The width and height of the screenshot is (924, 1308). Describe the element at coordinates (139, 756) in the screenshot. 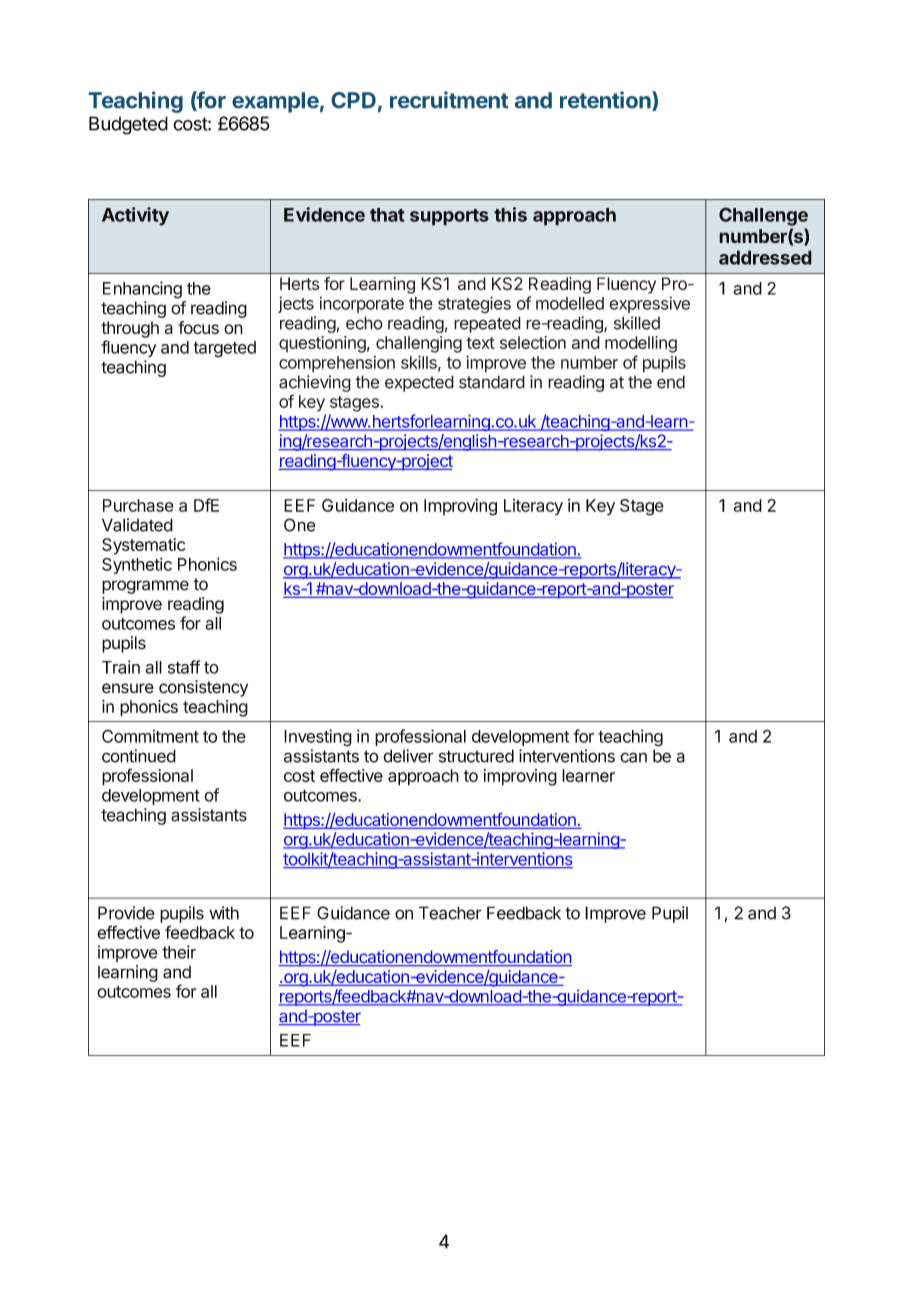

I see `continued` at that location.
